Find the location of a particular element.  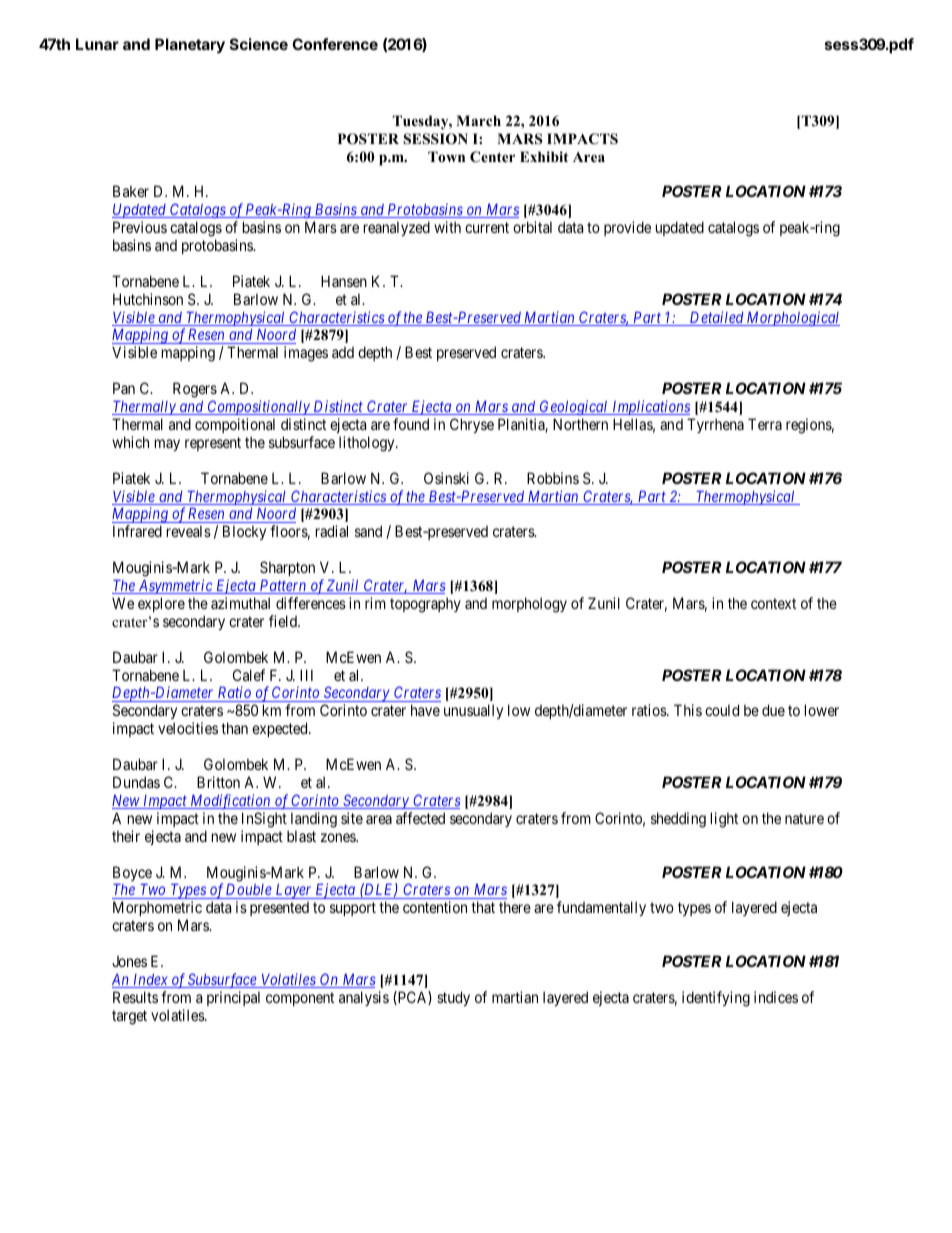

Planetary is located at coordinates (190, 46).
